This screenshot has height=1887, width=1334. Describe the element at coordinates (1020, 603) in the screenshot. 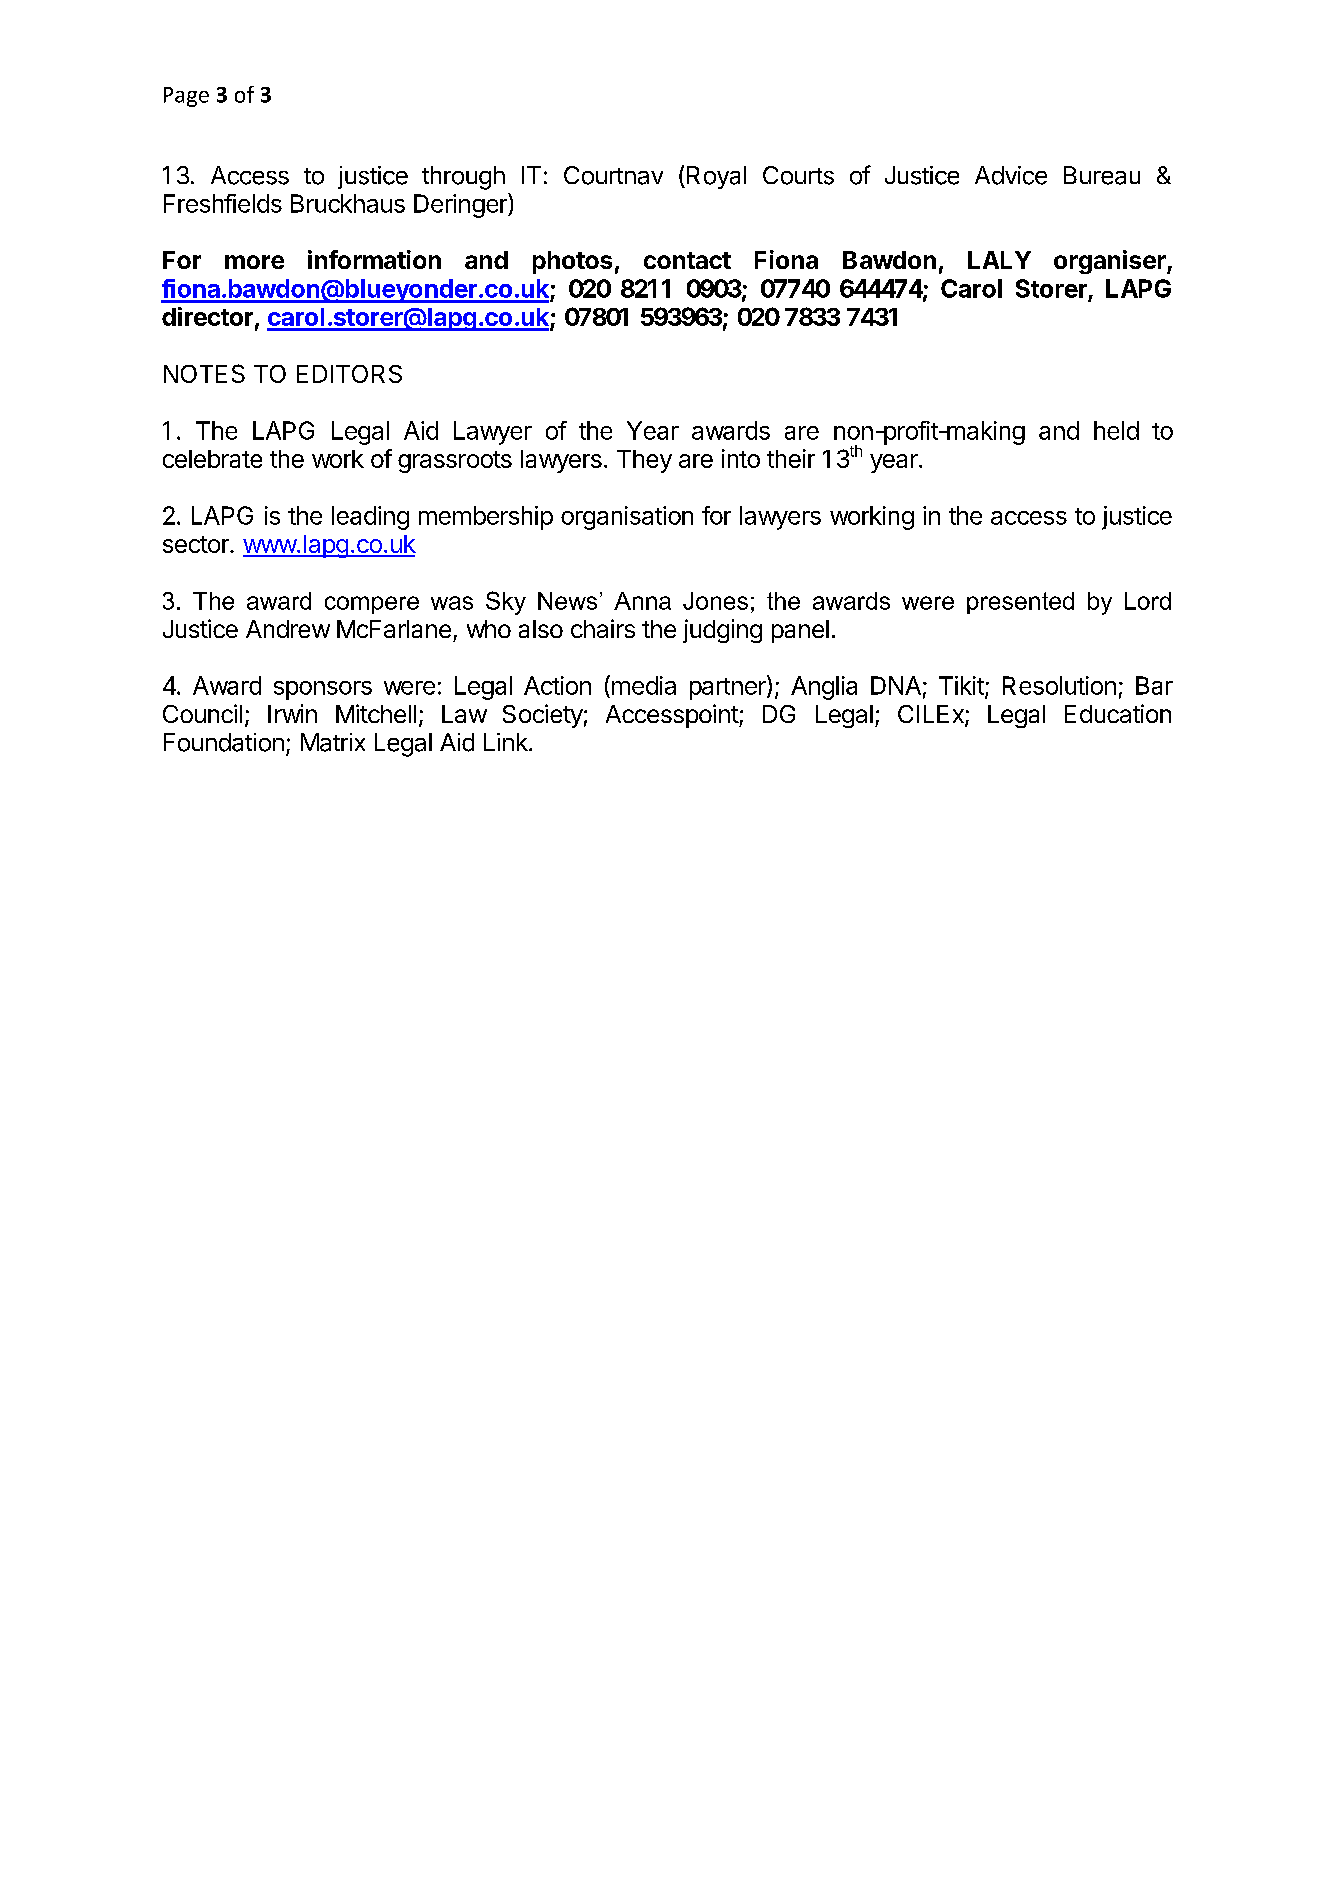

I see `presented` at that location.
